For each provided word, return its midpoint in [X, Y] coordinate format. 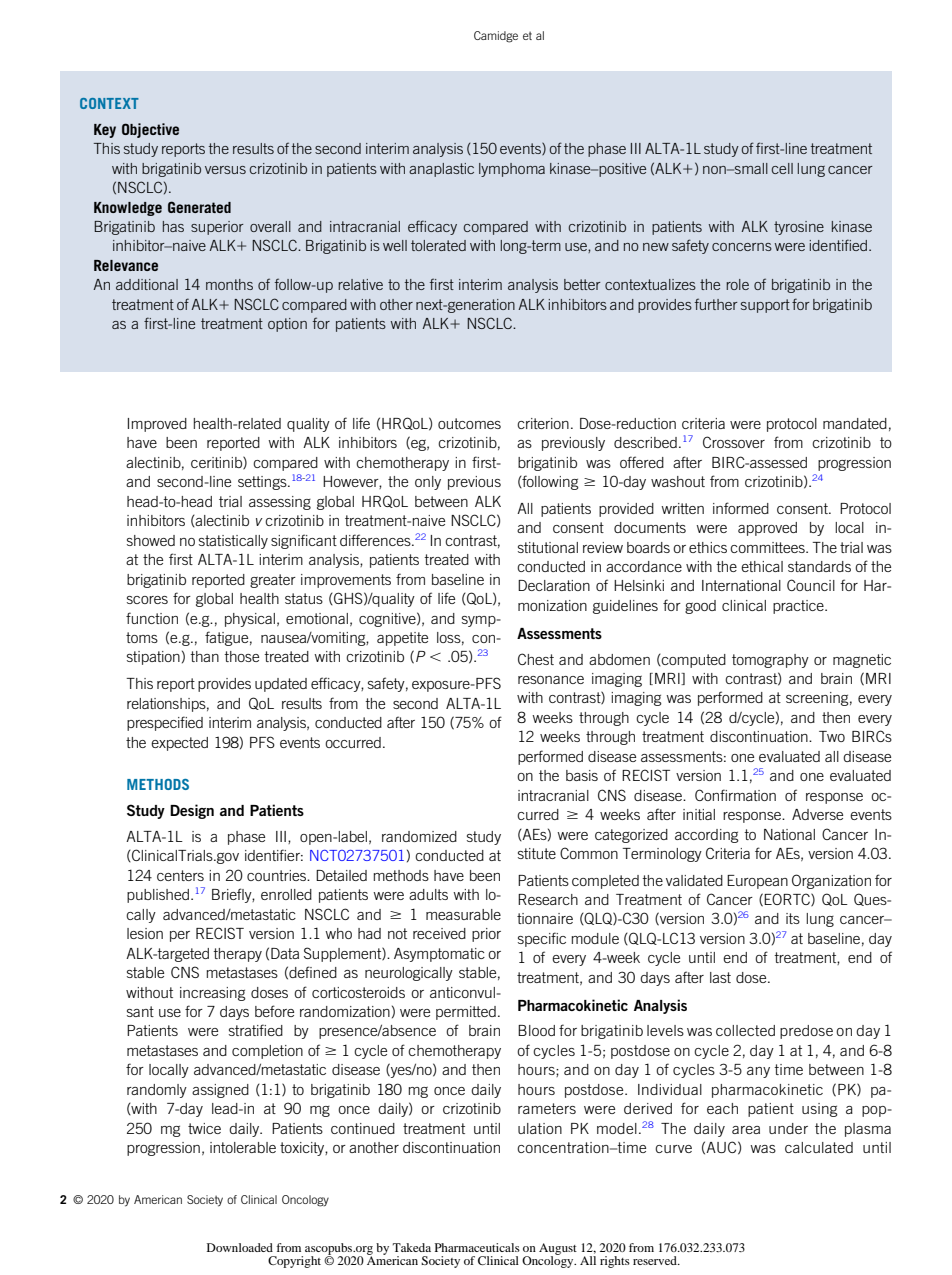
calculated [819, 1147]
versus [225, 170]
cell [782, 168]
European [757, 882]
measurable [463, 914]
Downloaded [240, 1247]
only [428, 483]
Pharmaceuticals [477, 1247]
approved [767, 529]
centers [180, 875]
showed [151, 540]
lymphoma [512, 170]
